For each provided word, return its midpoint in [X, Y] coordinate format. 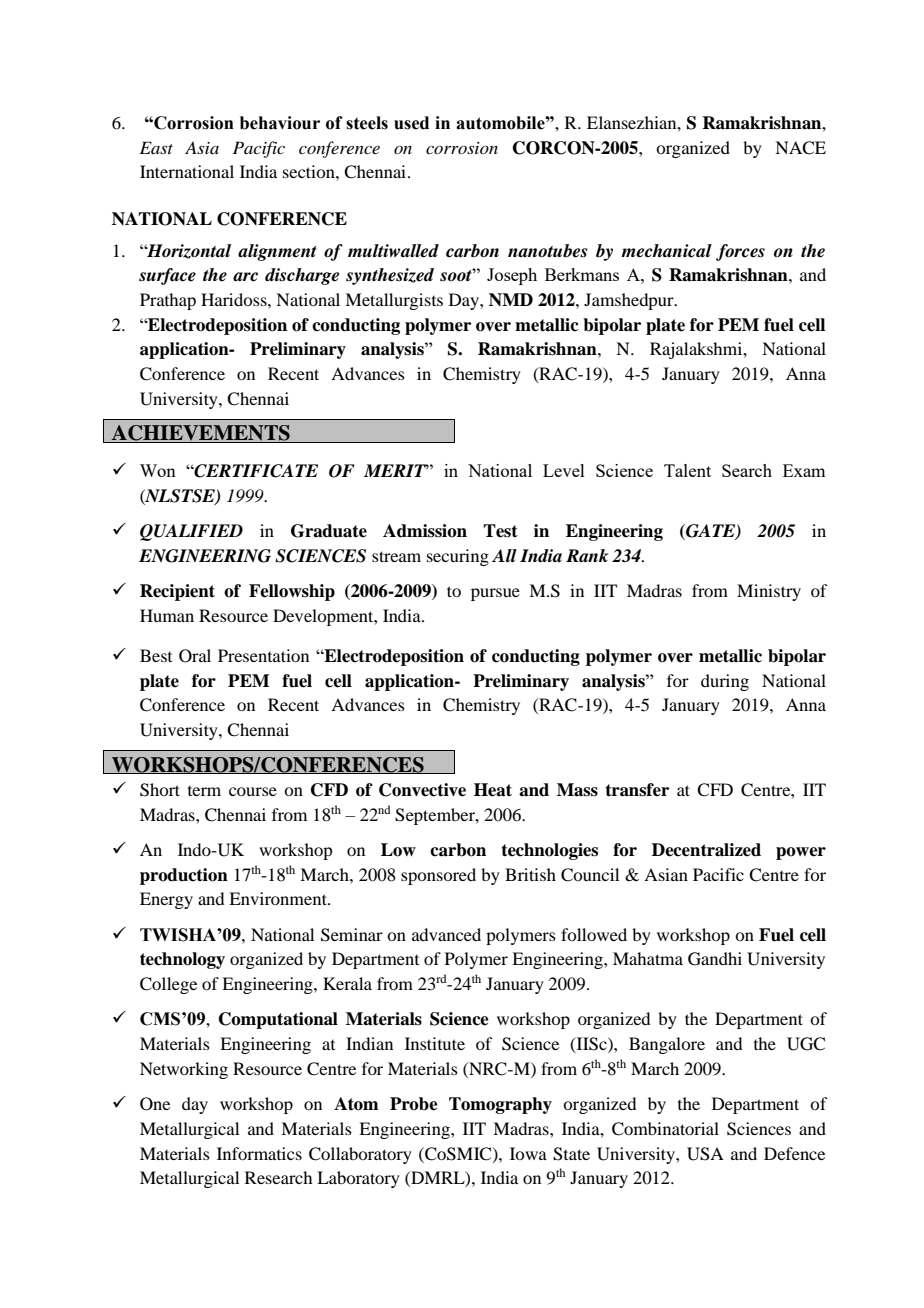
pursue [495, 594]
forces [740, 252]
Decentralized [706, 850]
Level [564, 470]
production [184, 876]
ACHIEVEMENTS [201, 434]
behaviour [280, 123]
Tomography [500, 1105]
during [725, 682]
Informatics [259, 1153]
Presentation [263, 655]
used [411, 123]
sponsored [438, 876]
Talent [687, 470]
